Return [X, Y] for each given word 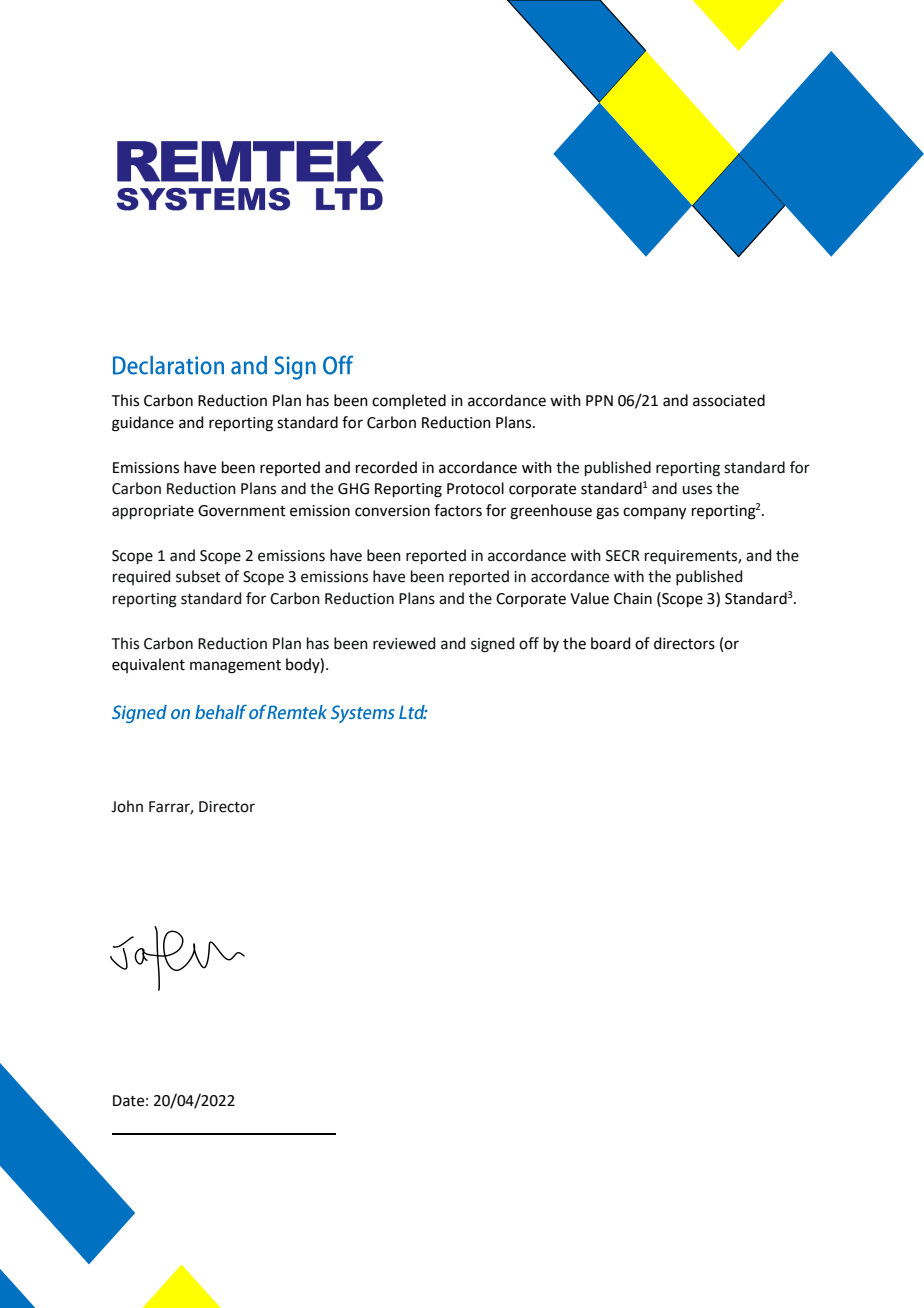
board [611, 643]
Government [242, 511]
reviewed [404, 643]
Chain [633, 598]
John [127, 806]
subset [198, 576]
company [654, 513]
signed [492, 645]
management [235, 667]
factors [458, 510]
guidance [143, 424]
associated [729, 400]
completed [409, 401]
